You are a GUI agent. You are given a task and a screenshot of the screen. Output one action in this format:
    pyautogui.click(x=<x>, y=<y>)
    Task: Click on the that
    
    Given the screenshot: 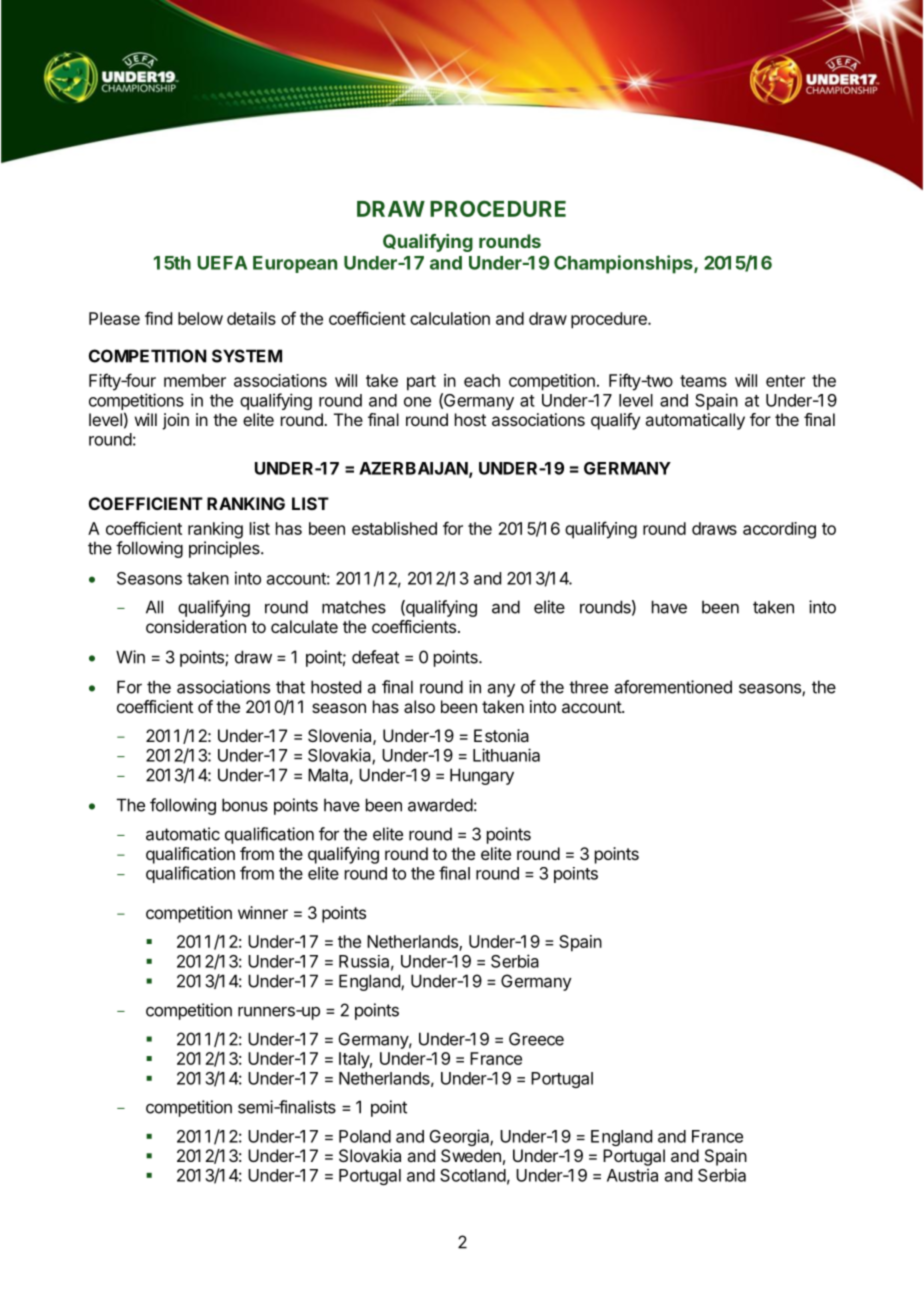 What is the action you would take?
    pyautogui.click(x=290, y=687)
